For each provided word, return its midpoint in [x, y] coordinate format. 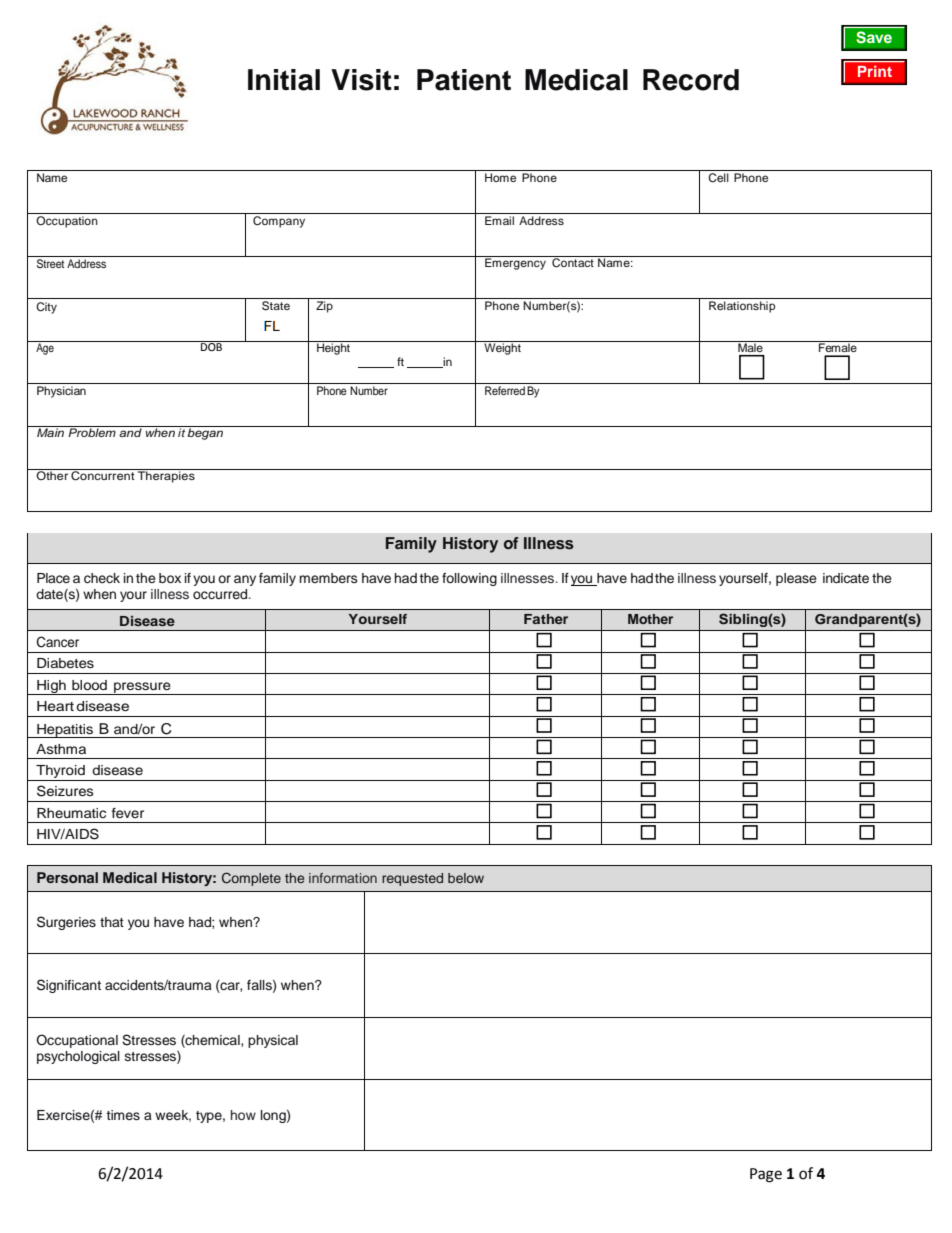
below [466, 878]
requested [412, 879]
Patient [464, 80]
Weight [502, 348]
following [469, 579]
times [123, 1115]
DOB [212, 346]
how [243, 1115]
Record [691, 80]
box [170, 578]
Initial [284, 80]
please [796, 579]
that [112, 922]
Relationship [742, 307]
